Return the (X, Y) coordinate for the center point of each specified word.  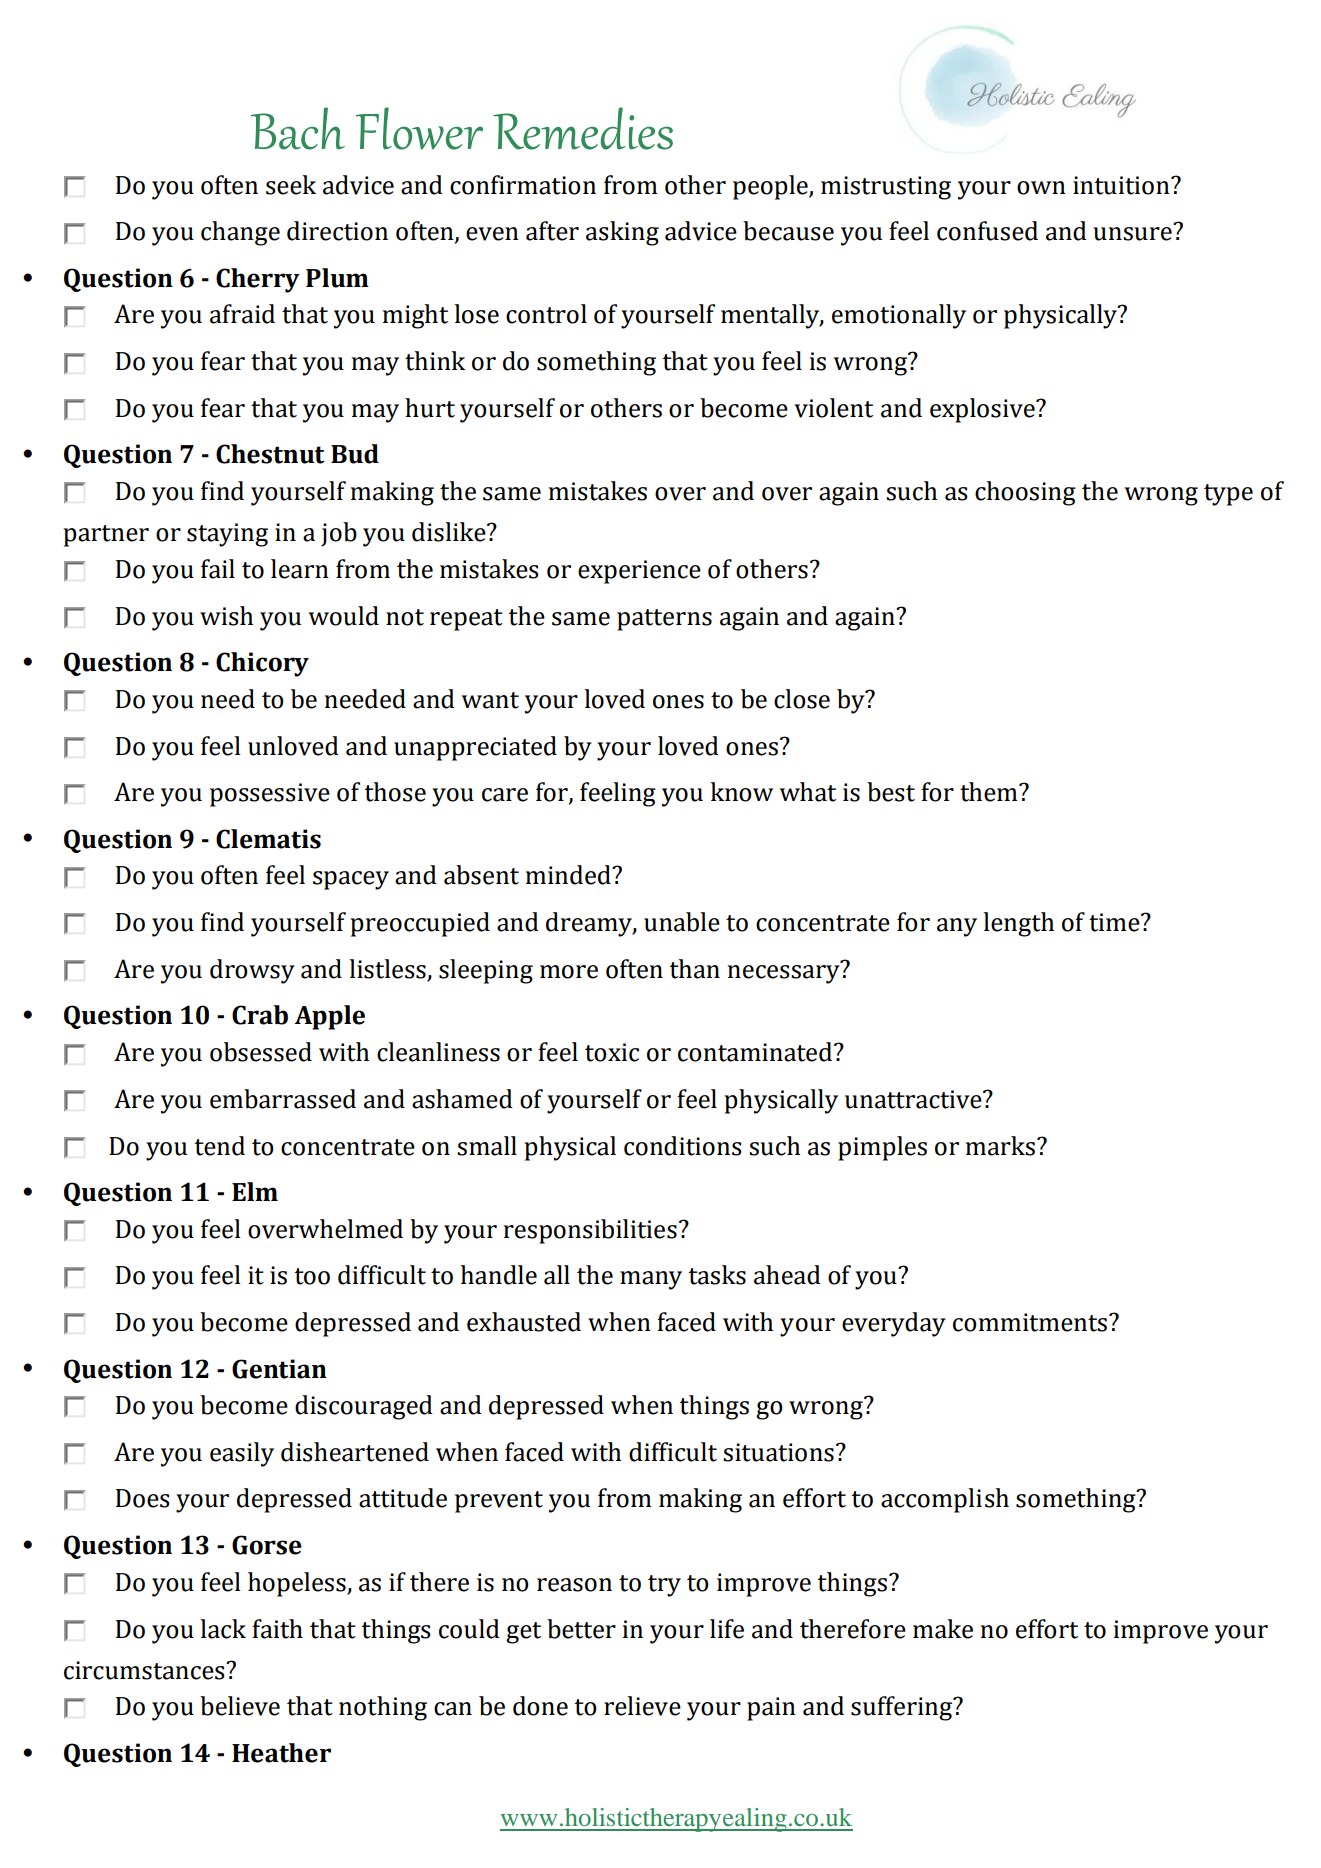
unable (682, 922)
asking (622, 233)
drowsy (252, 971)
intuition (1122, 185)
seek (291, 185)
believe (240, 1706)
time (1115, 922)
